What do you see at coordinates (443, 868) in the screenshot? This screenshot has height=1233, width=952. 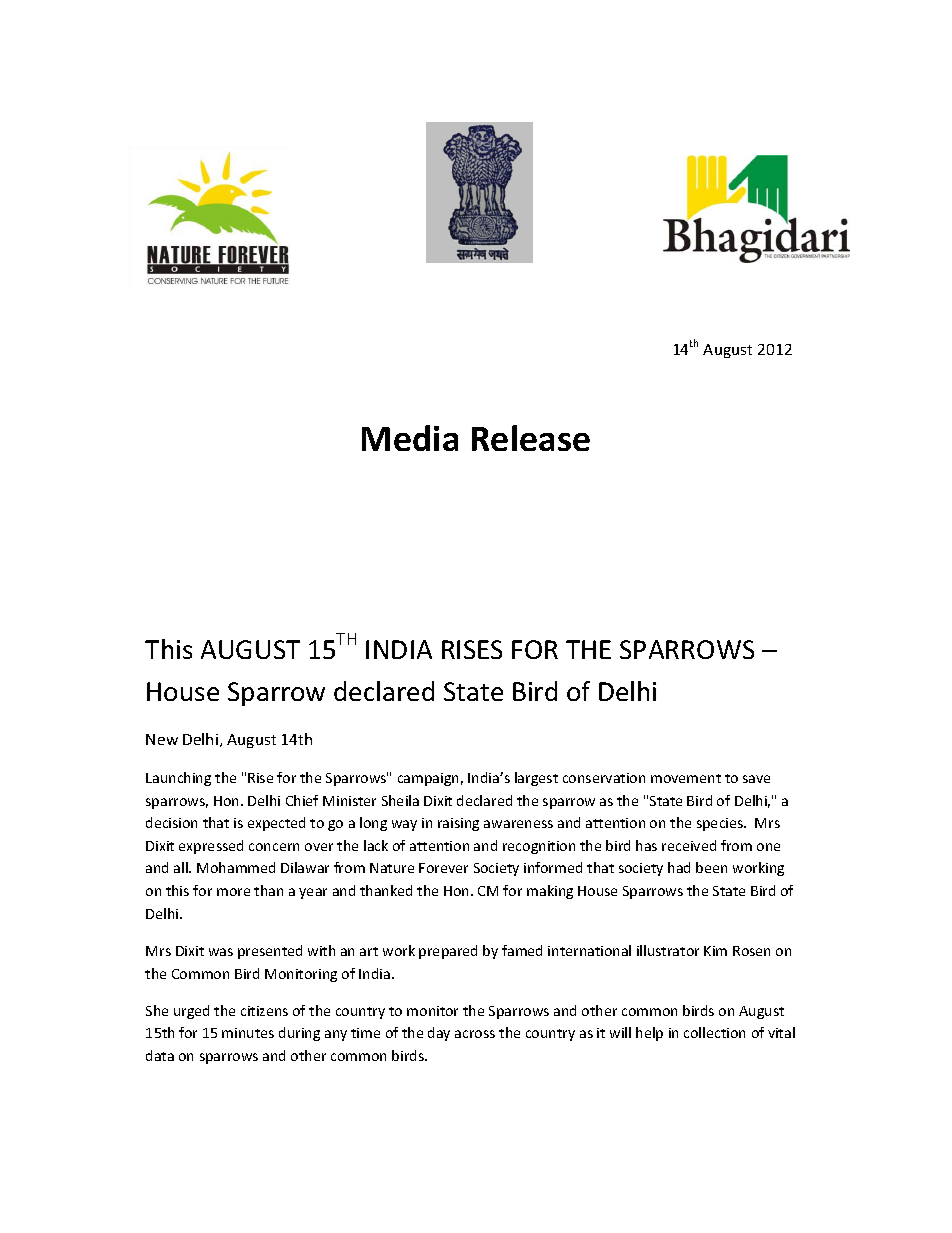 I see `Forever` at bounding box center [443, 868].
